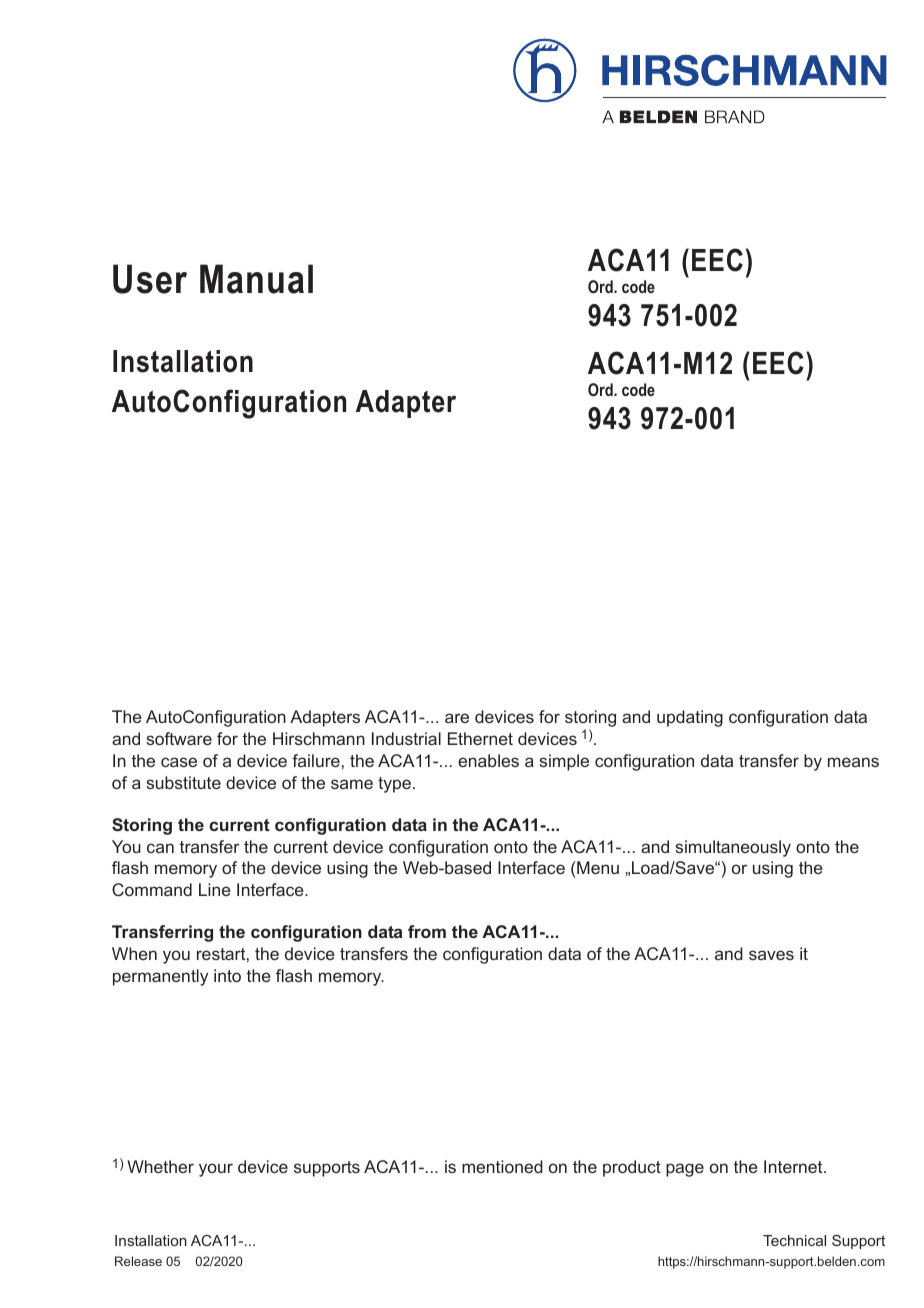 This document has height=1308, width=924. What do you see at coordinates (179, 738) in the document?
I see `software` at bounding box center [179, 738].
